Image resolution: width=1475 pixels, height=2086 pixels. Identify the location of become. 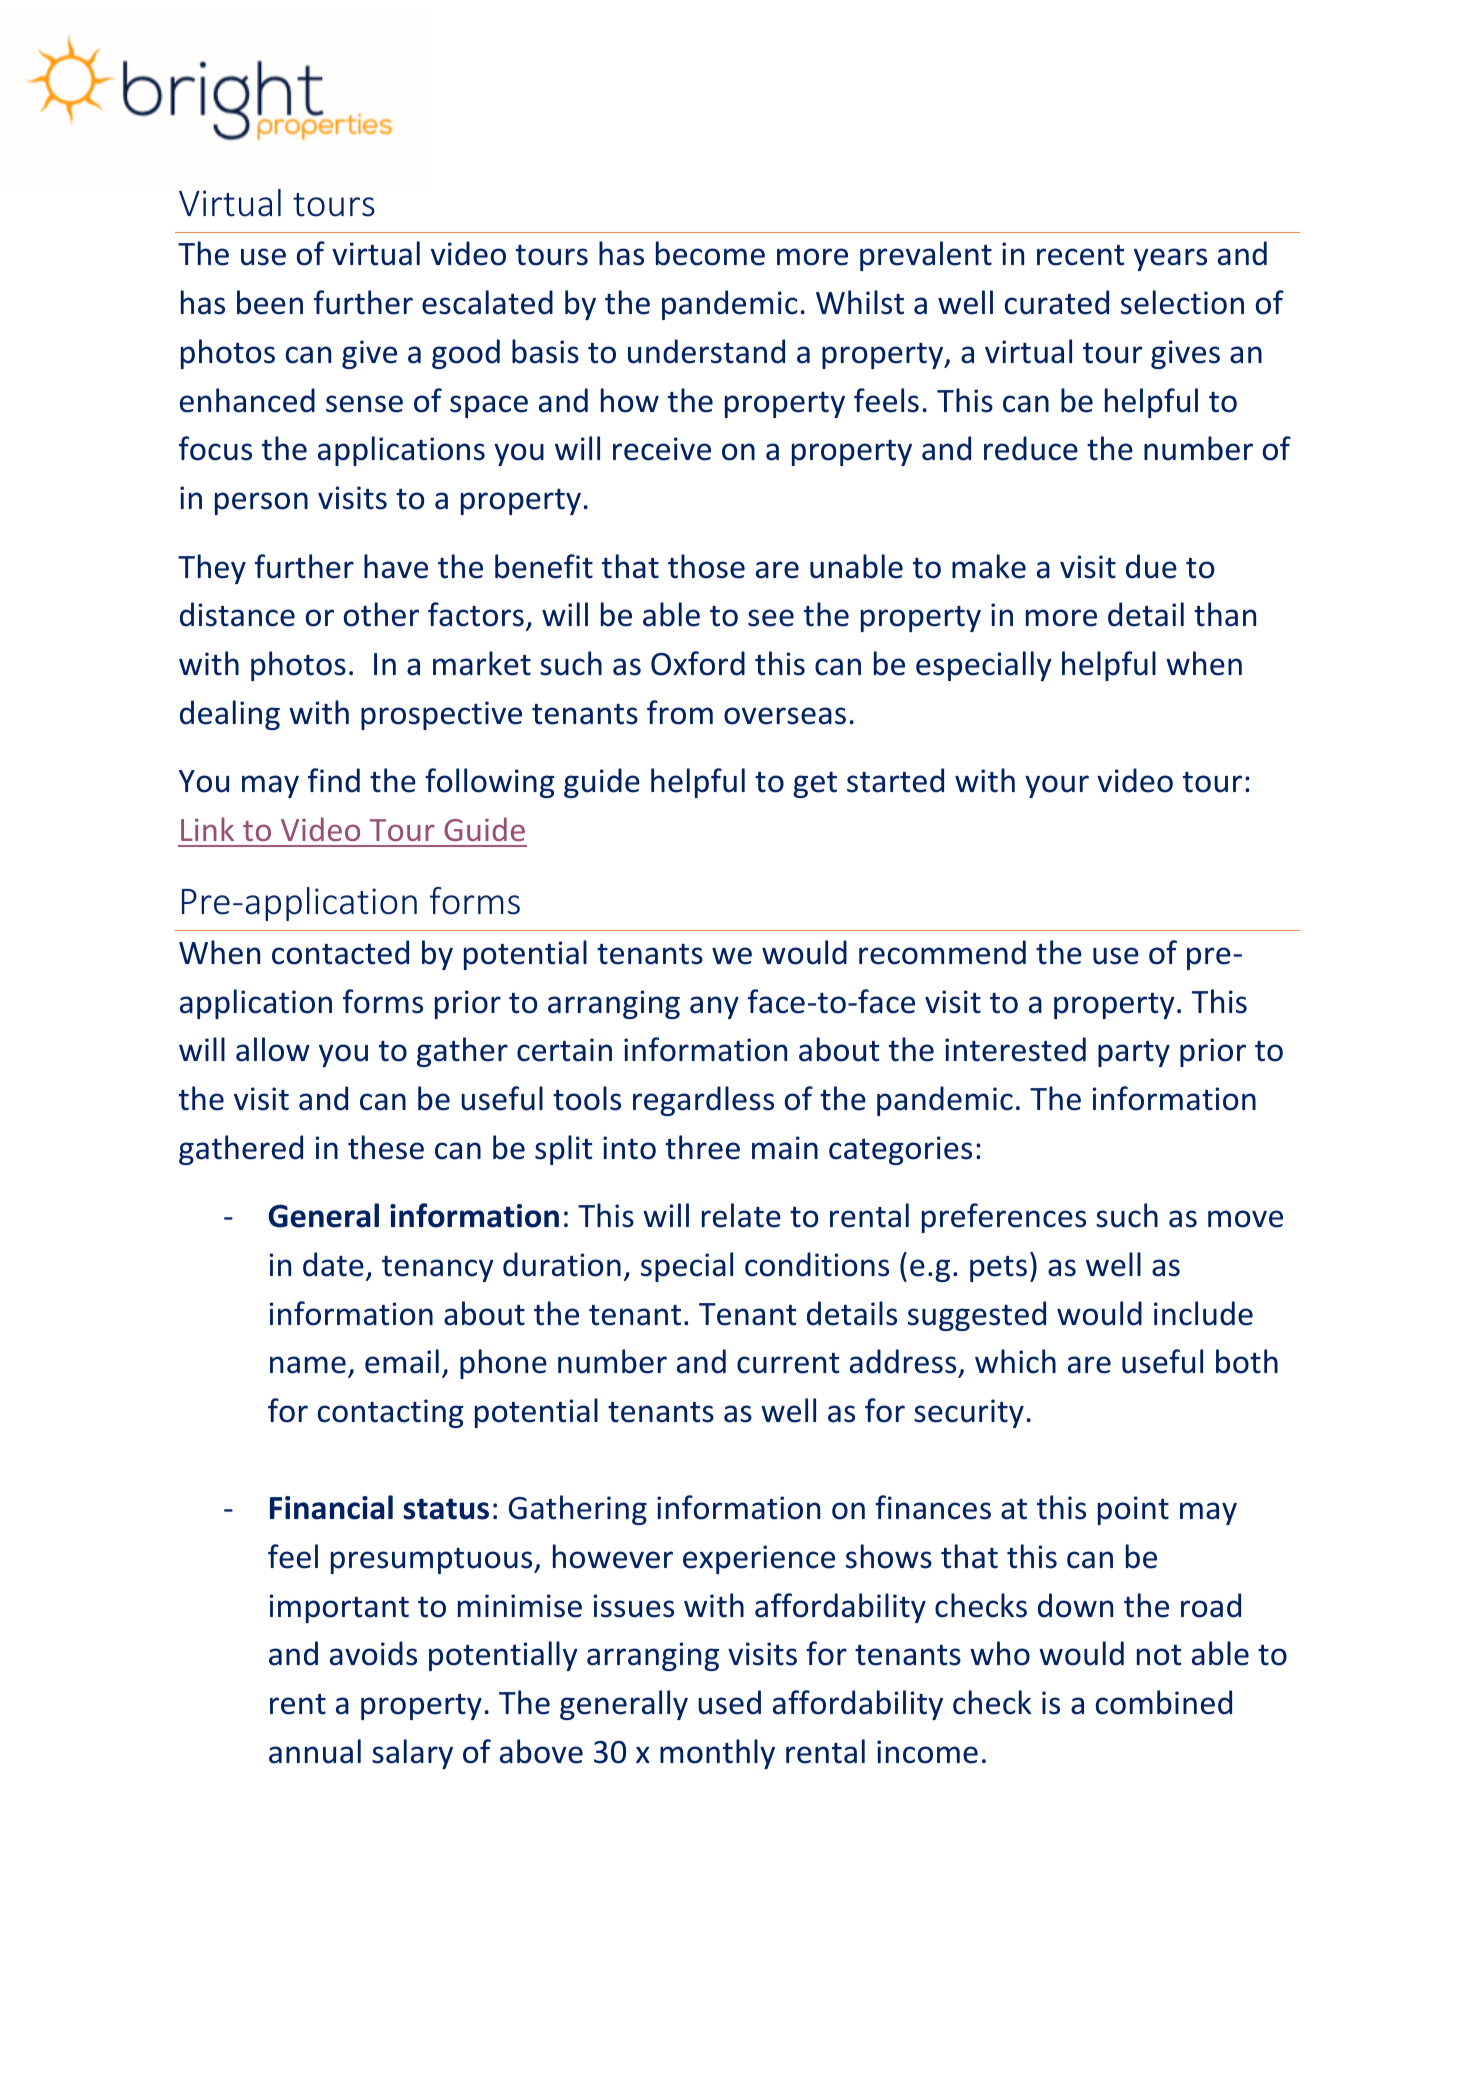
(710, 253).
